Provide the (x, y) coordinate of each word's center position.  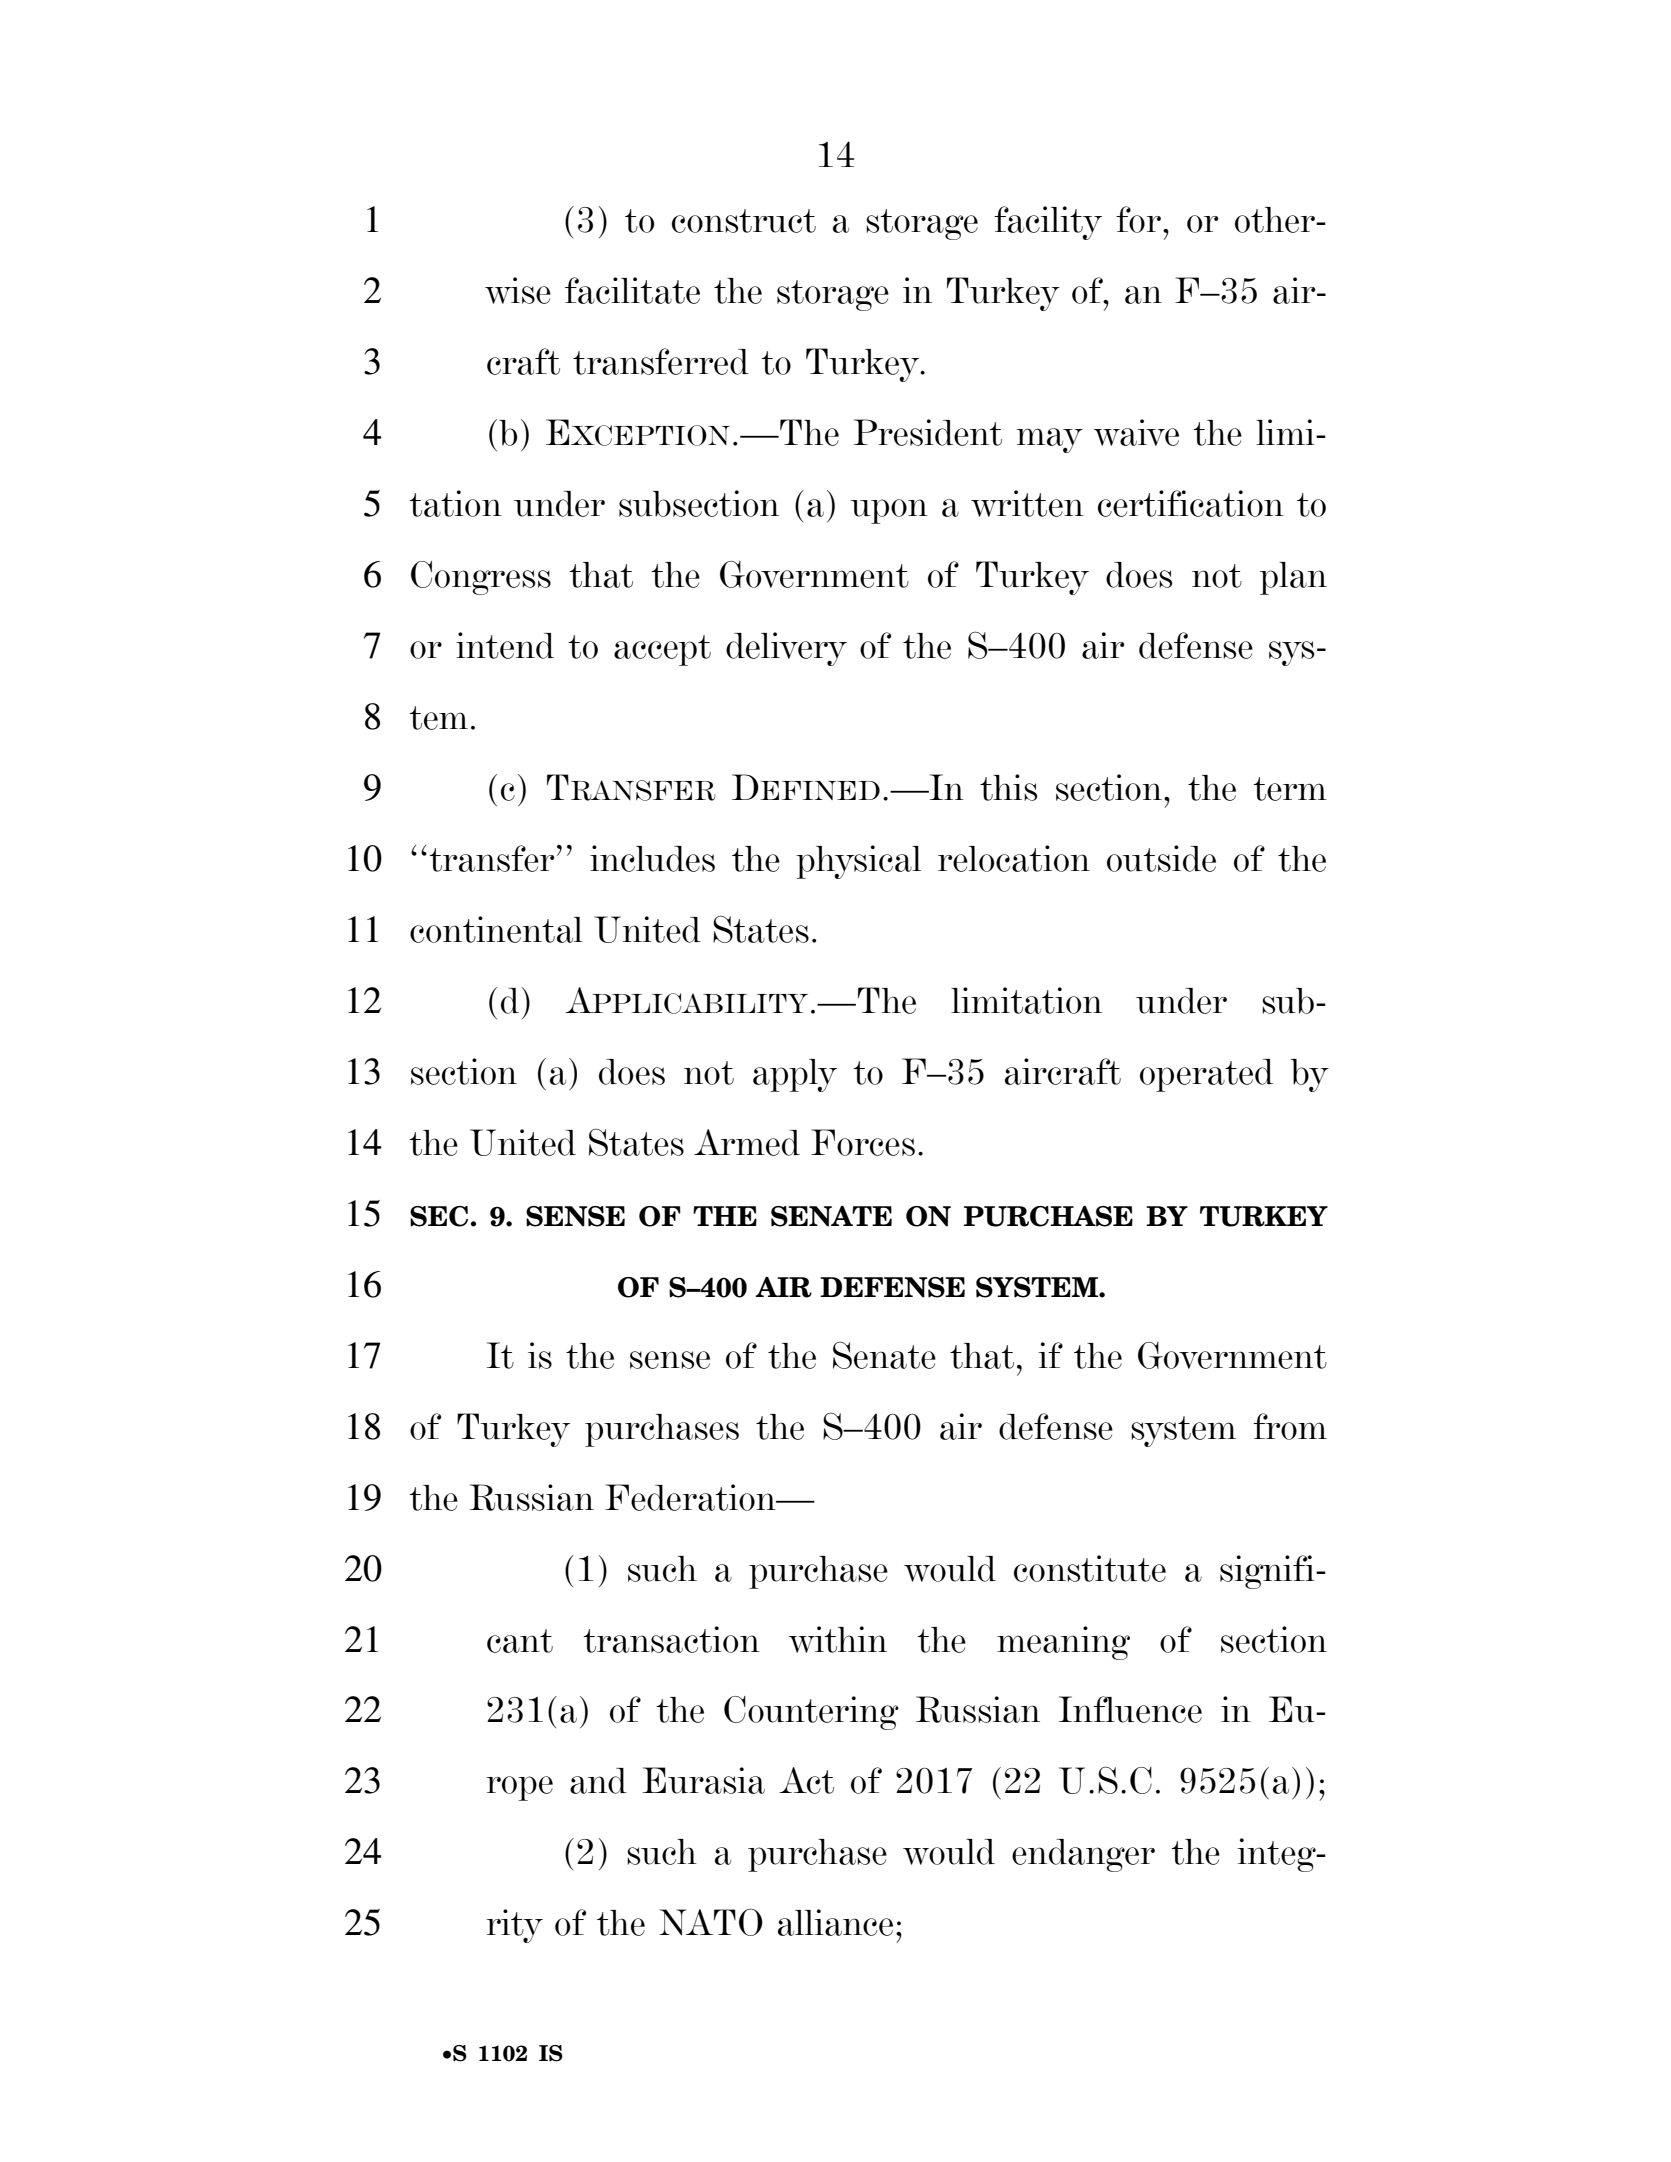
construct (744, 221)
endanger (1083, 1855)
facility (1048, 223)
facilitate (632, 290)
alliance (835, 1922)
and (598, 1781)
